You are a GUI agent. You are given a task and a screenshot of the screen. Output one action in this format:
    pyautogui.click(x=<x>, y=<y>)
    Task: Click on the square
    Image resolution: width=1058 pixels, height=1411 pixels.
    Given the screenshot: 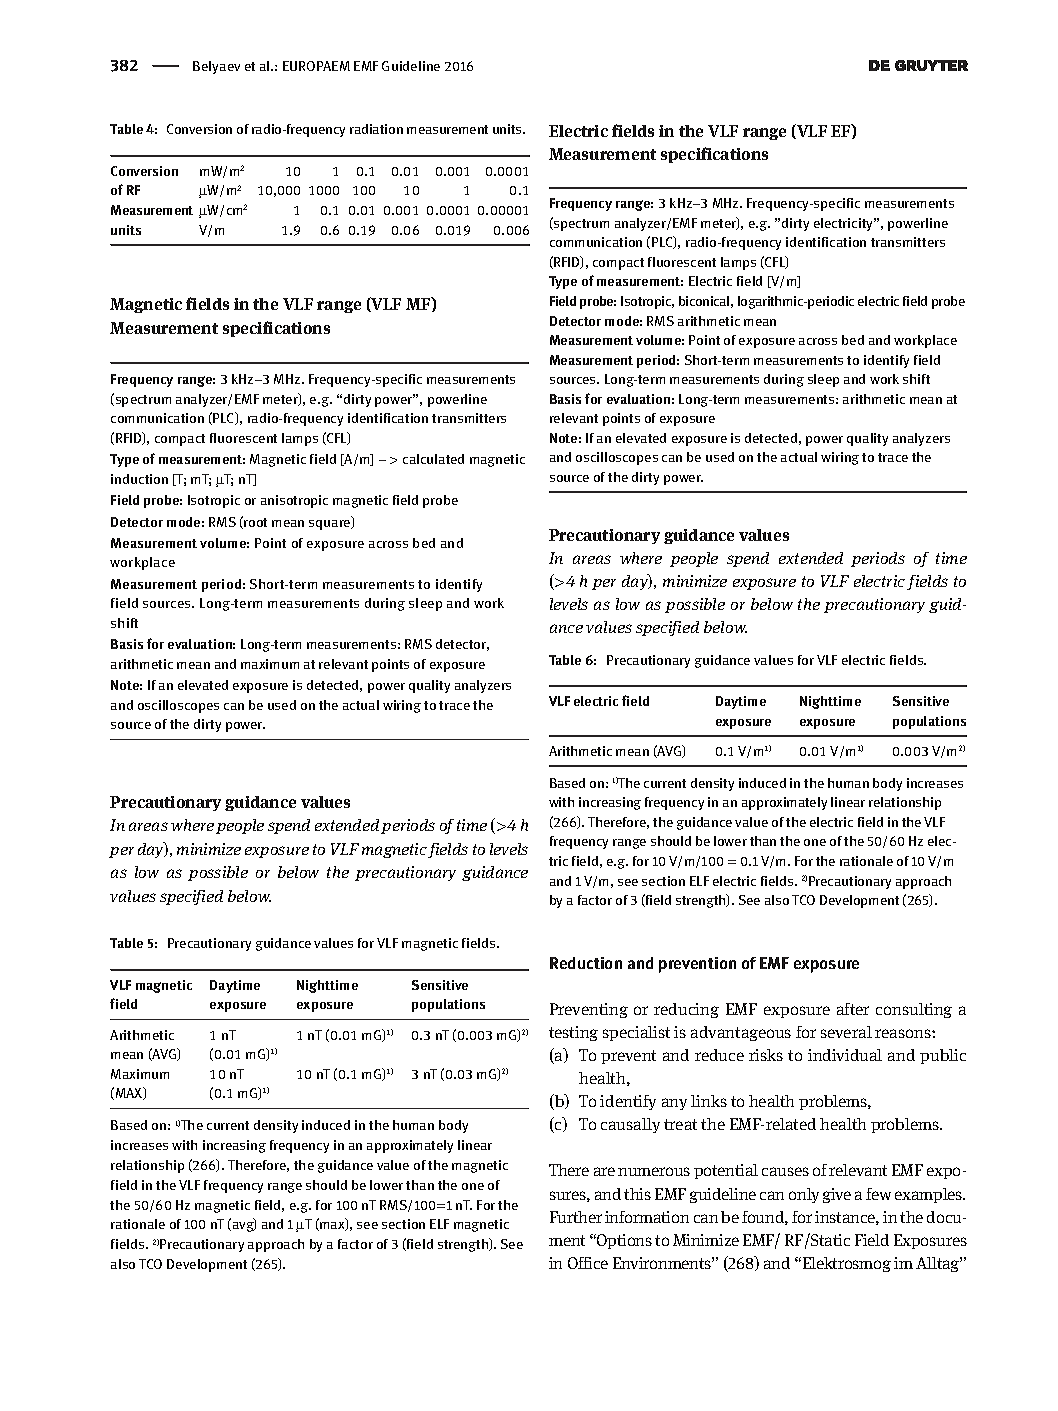 What is the action you would take?
    pyautogui.click(x=331, y=523)
